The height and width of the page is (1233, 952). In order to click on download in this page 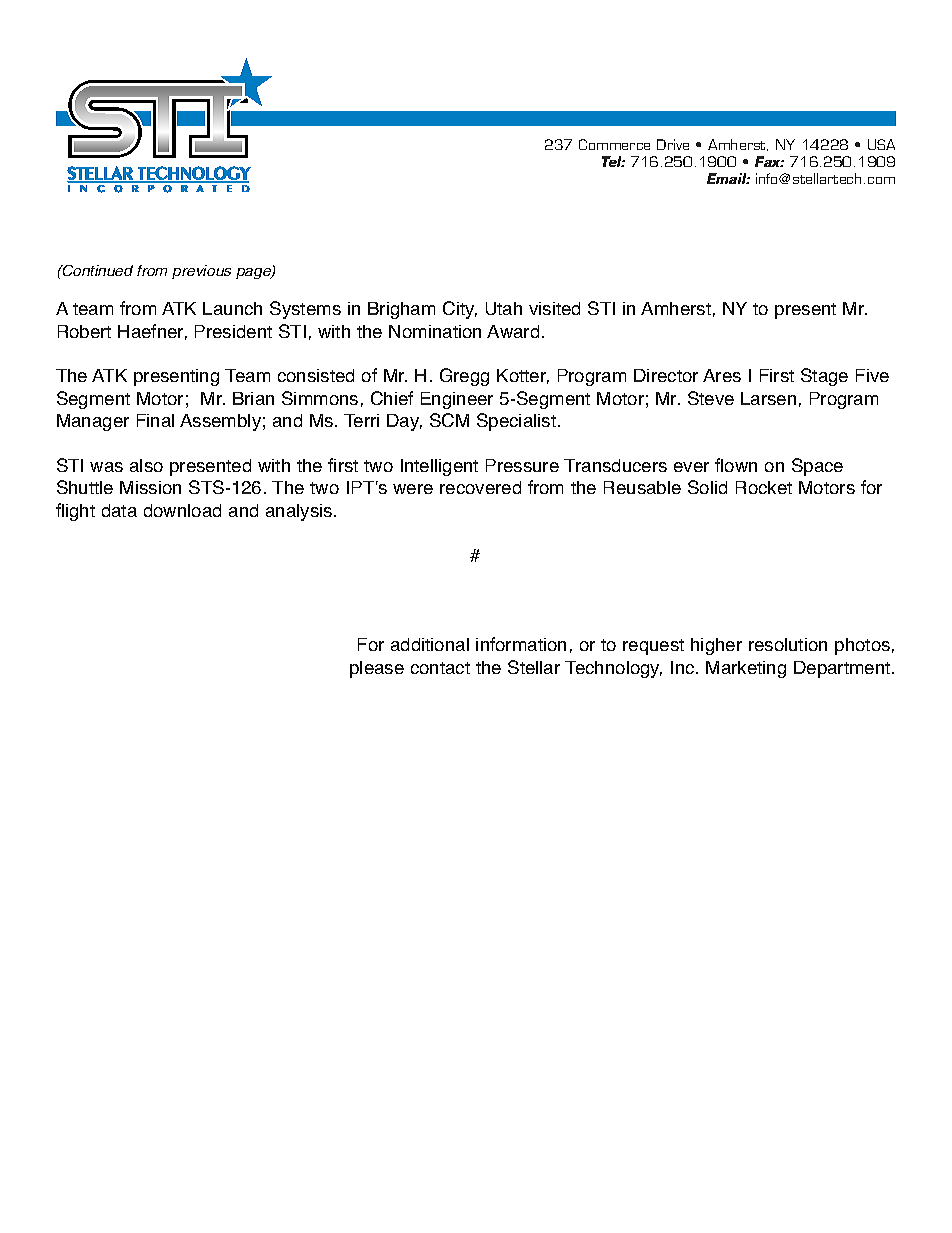, I will do `click(182, 510)`.
